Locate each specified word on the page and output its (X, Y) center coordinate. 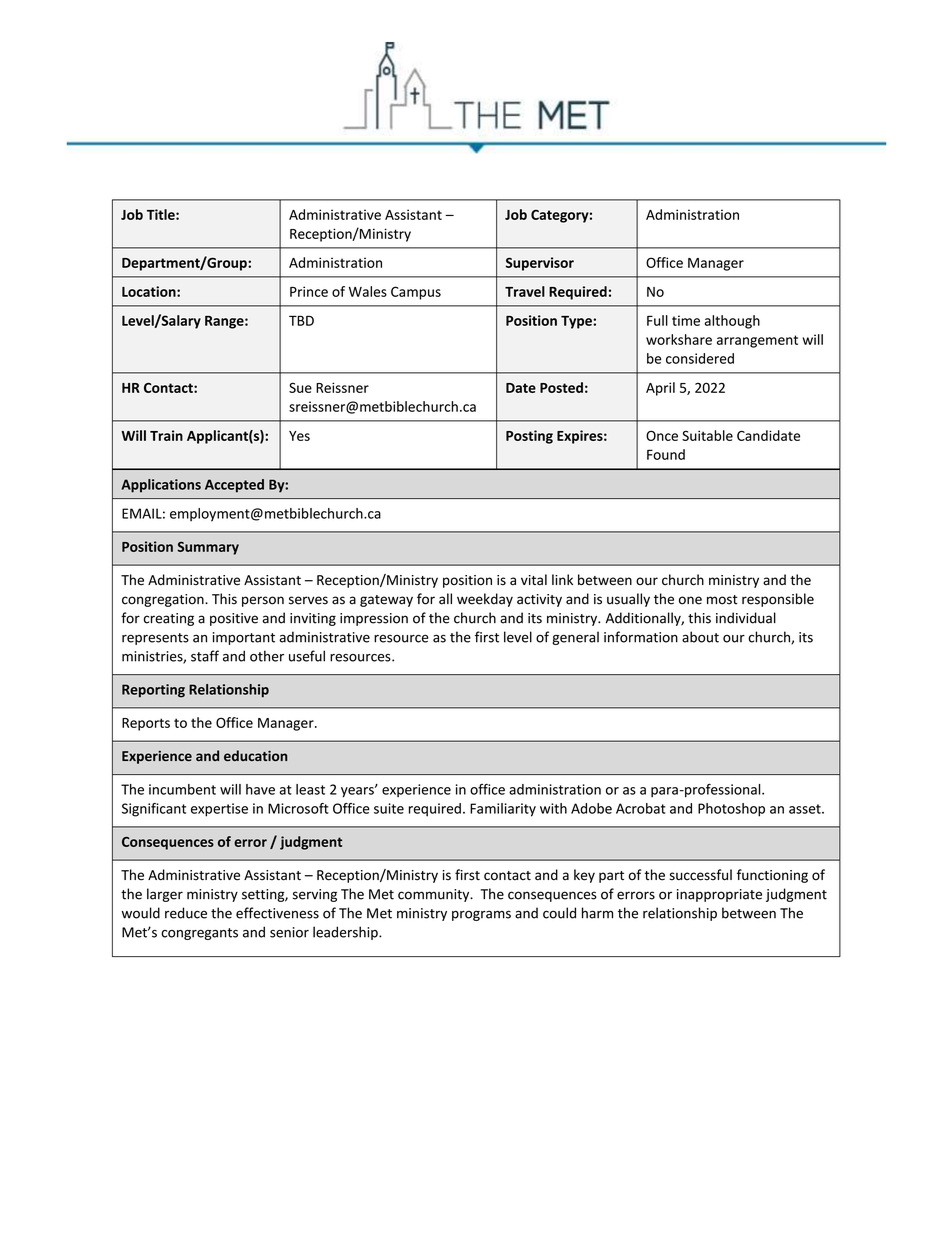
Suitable (707, 435)
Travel (525, 291)
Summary (208, 548)
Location (150, 291)
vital (534, 580)
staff (205, 656)
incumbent (182, 789)
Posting (529, 437)
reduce (186, 913)
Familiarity (503, 810)
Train (166, 435)
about (700, 637)
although (732, 322)
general (575, 638)
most (722, 600)
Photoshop (731, 810)
